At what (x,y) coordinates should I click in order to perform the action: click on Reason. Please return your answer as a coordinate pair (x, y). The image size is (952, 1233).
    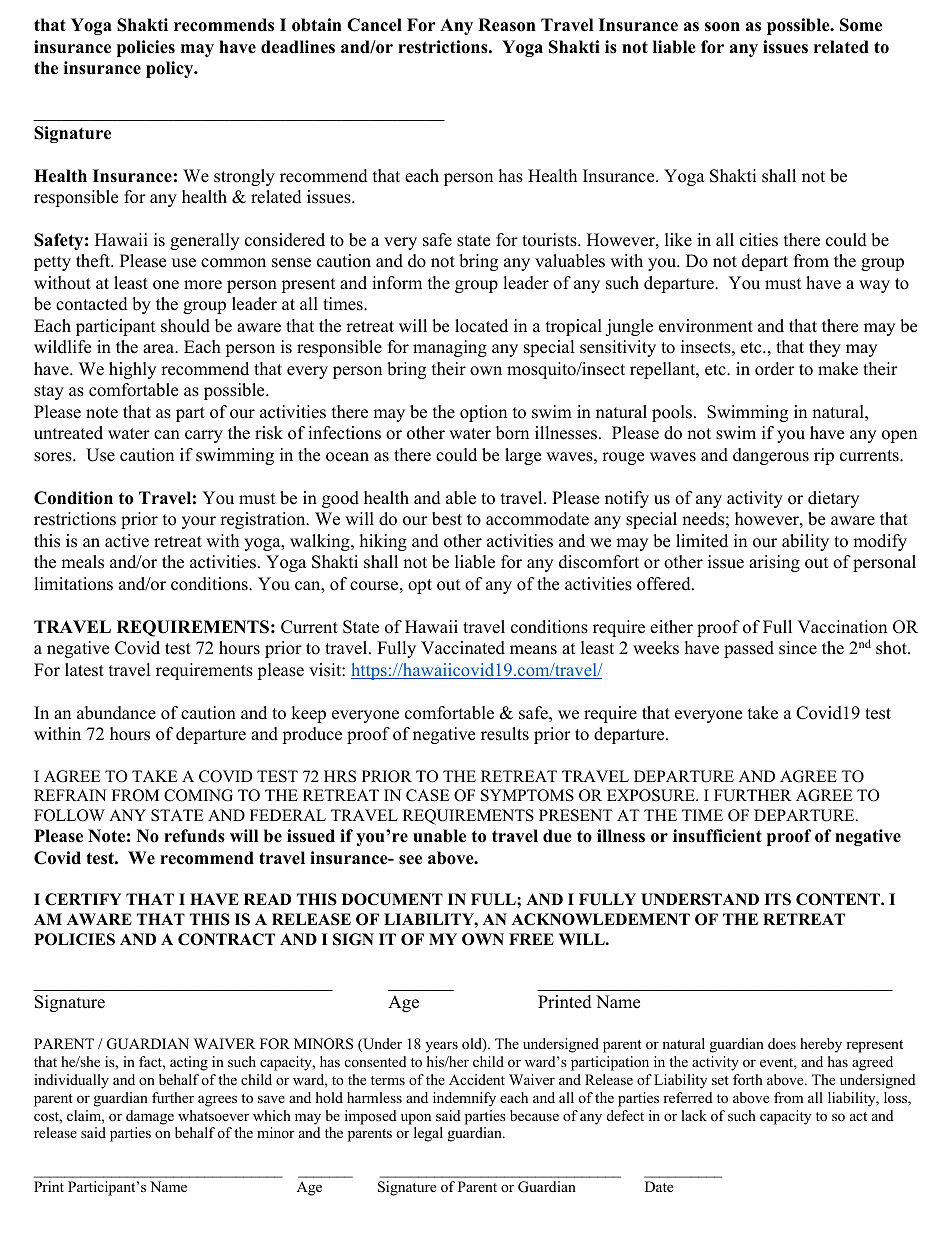
    Looking at the image, I should click on (507, 25).
